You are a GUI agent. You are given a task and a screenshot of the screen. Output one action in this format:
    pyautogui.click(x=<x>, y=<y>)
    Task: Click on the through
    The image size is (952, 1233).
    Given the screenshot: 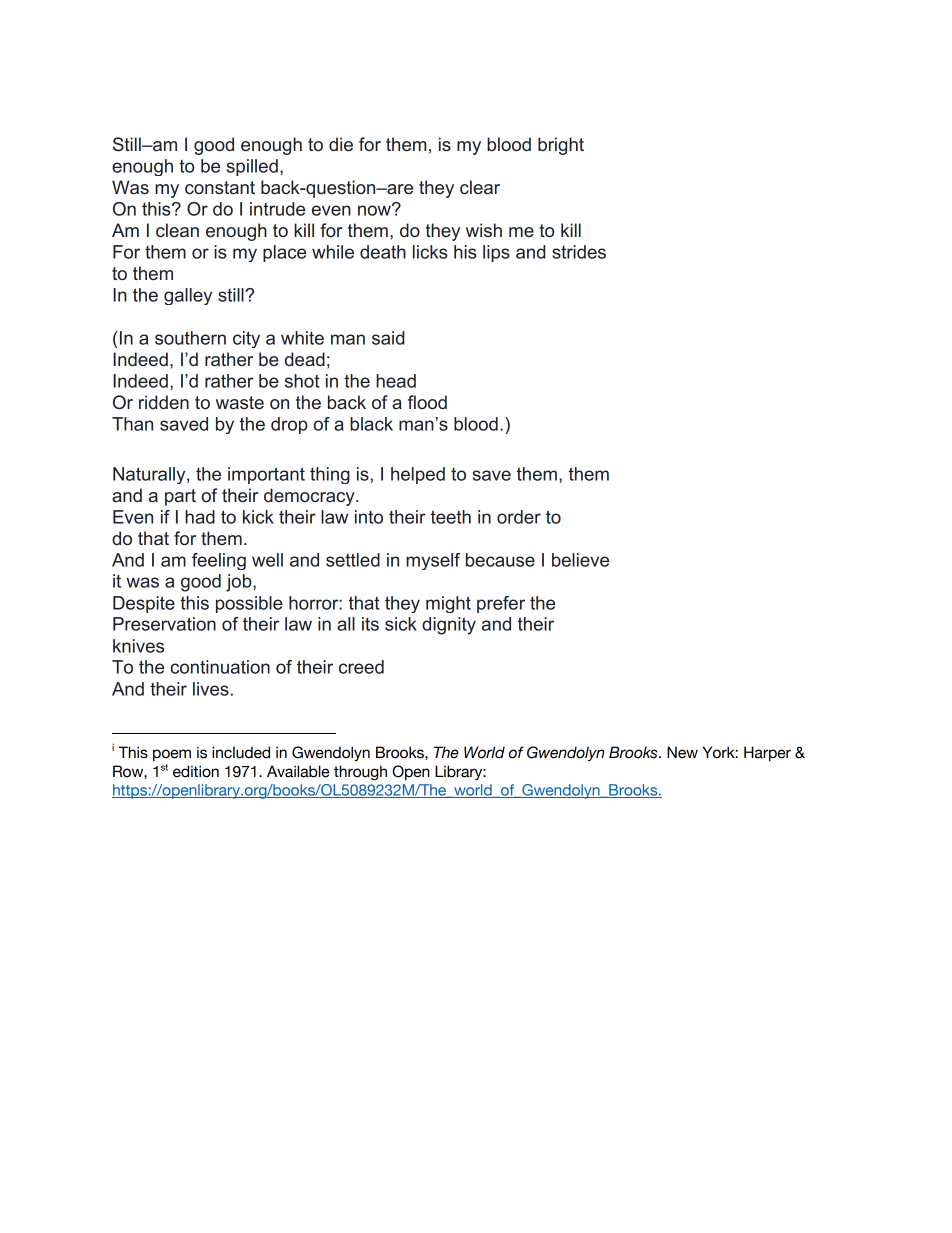 What is the action you would take?
    pyautogui.click(x=360, y=772)
